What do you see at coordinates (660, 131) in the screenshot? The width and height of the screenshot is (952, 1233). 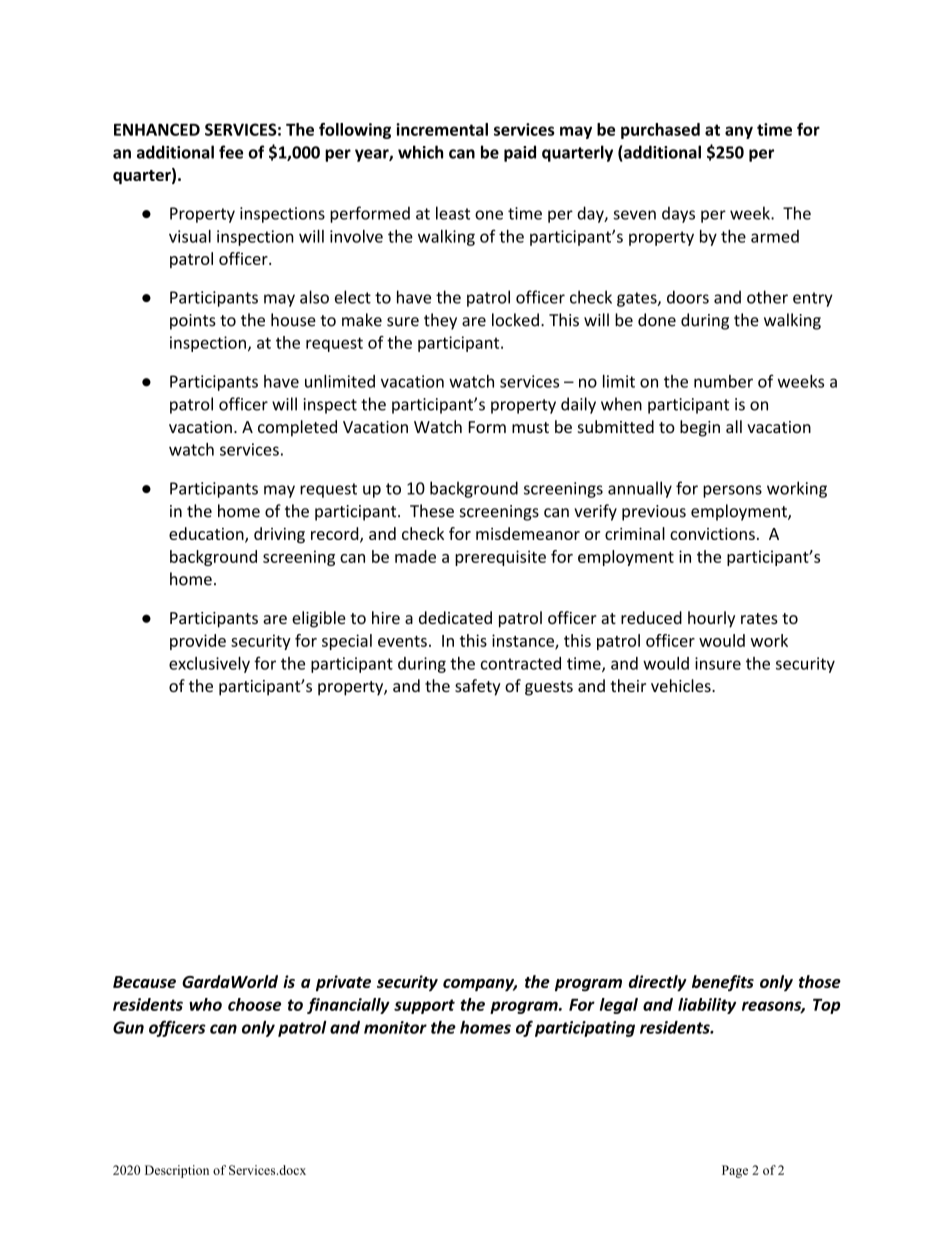 I see `purchased` at bounding box center [660, 131].
